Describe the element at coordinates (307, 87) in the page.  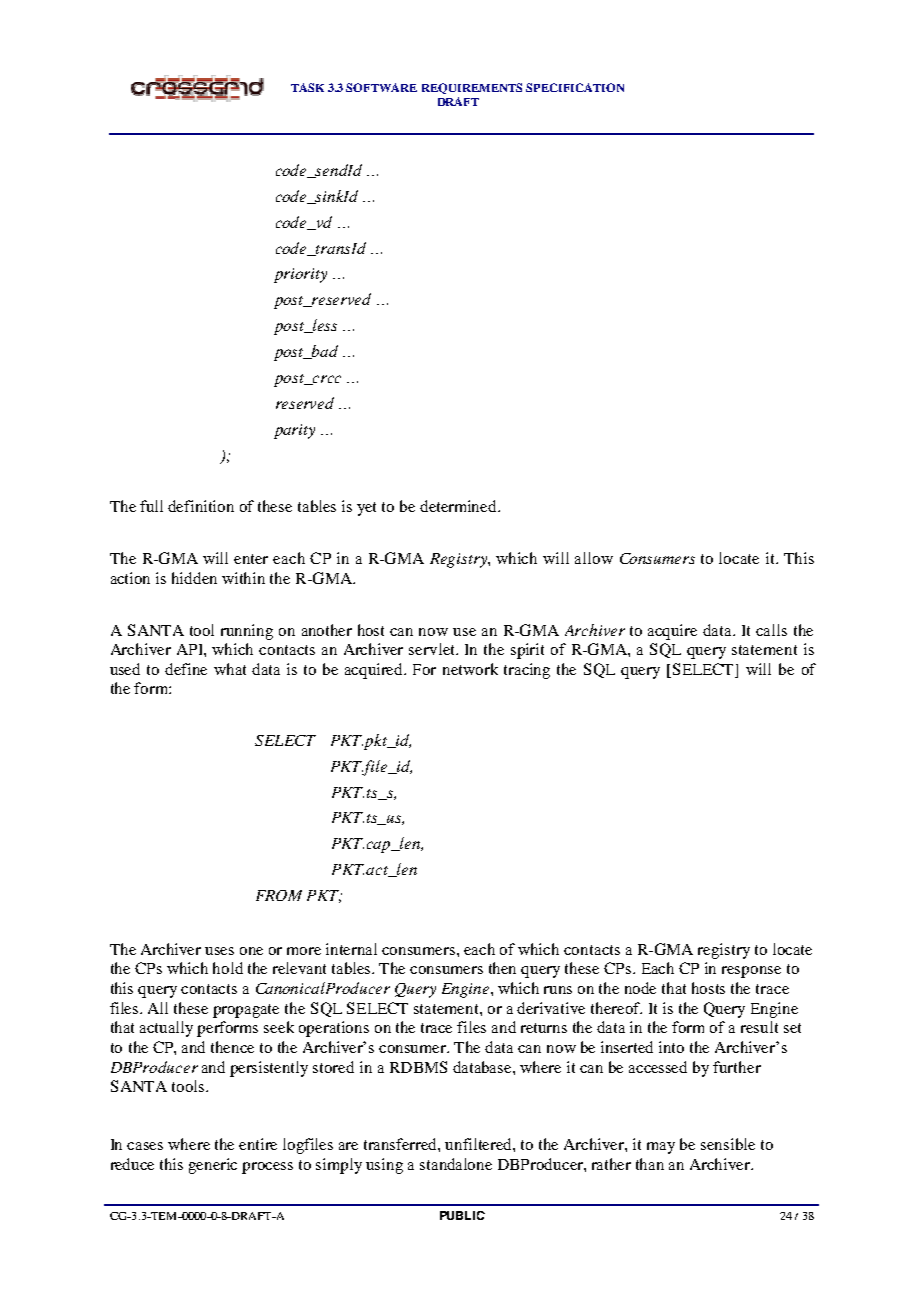
I see `TASK` at that location.
